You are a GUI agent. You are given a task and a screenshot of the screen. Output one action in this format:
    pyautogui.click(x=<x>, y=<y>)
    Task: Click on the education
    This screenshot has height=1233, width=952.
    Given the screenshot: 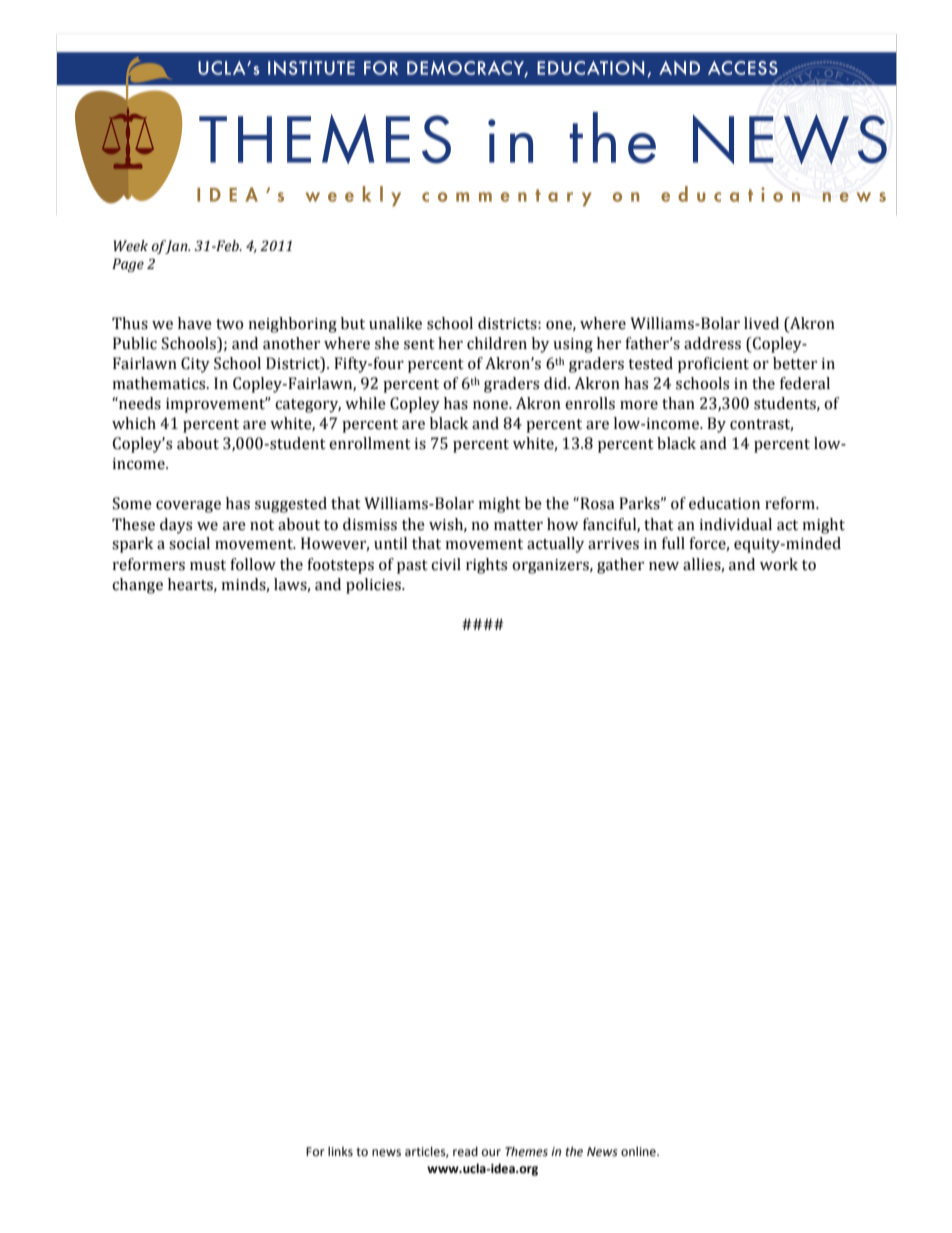 What is the action you would take?
    pyautogui.click(x=724, y=503)
